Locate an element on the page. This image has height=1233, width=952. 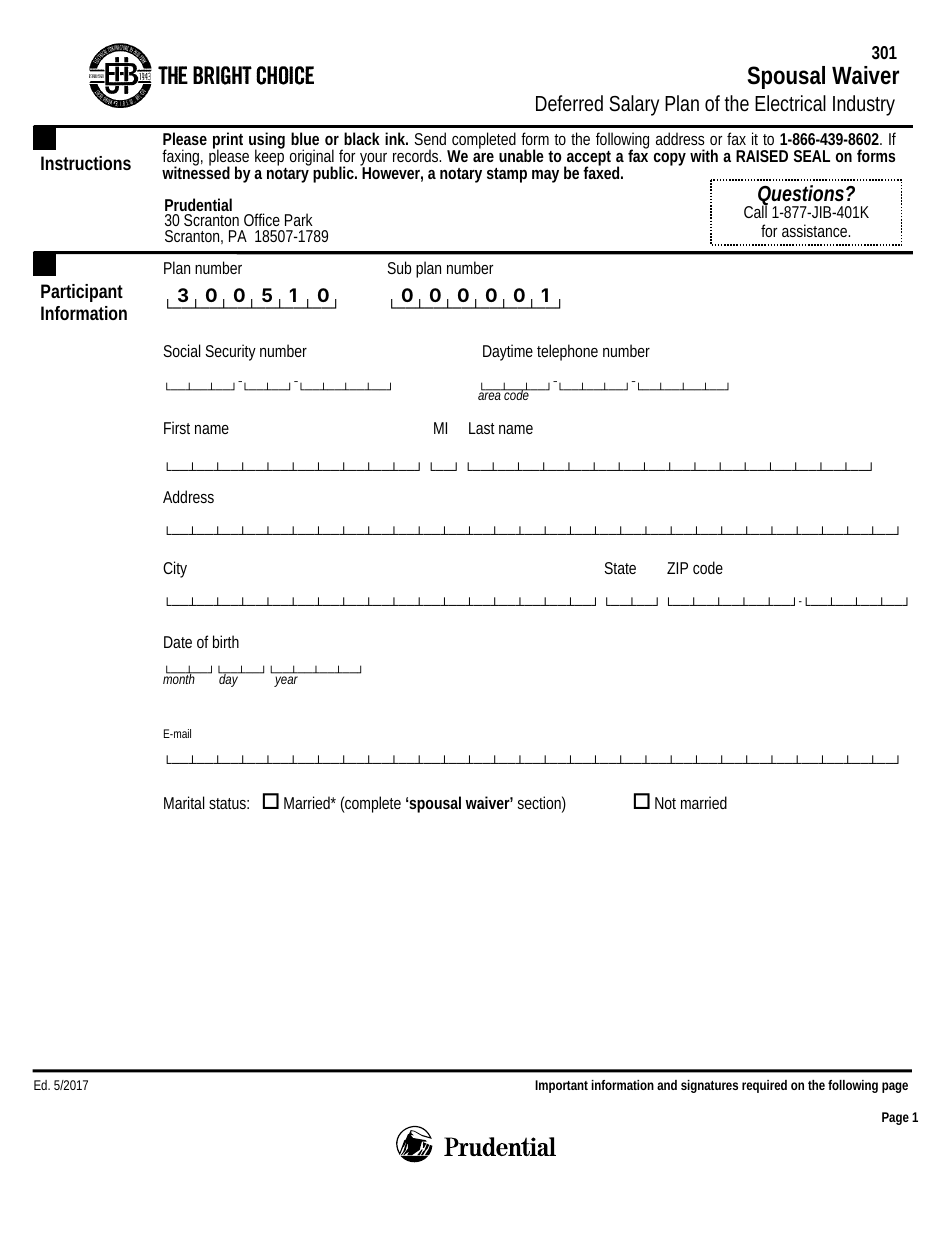
First is located at coordinates (177, 427).
